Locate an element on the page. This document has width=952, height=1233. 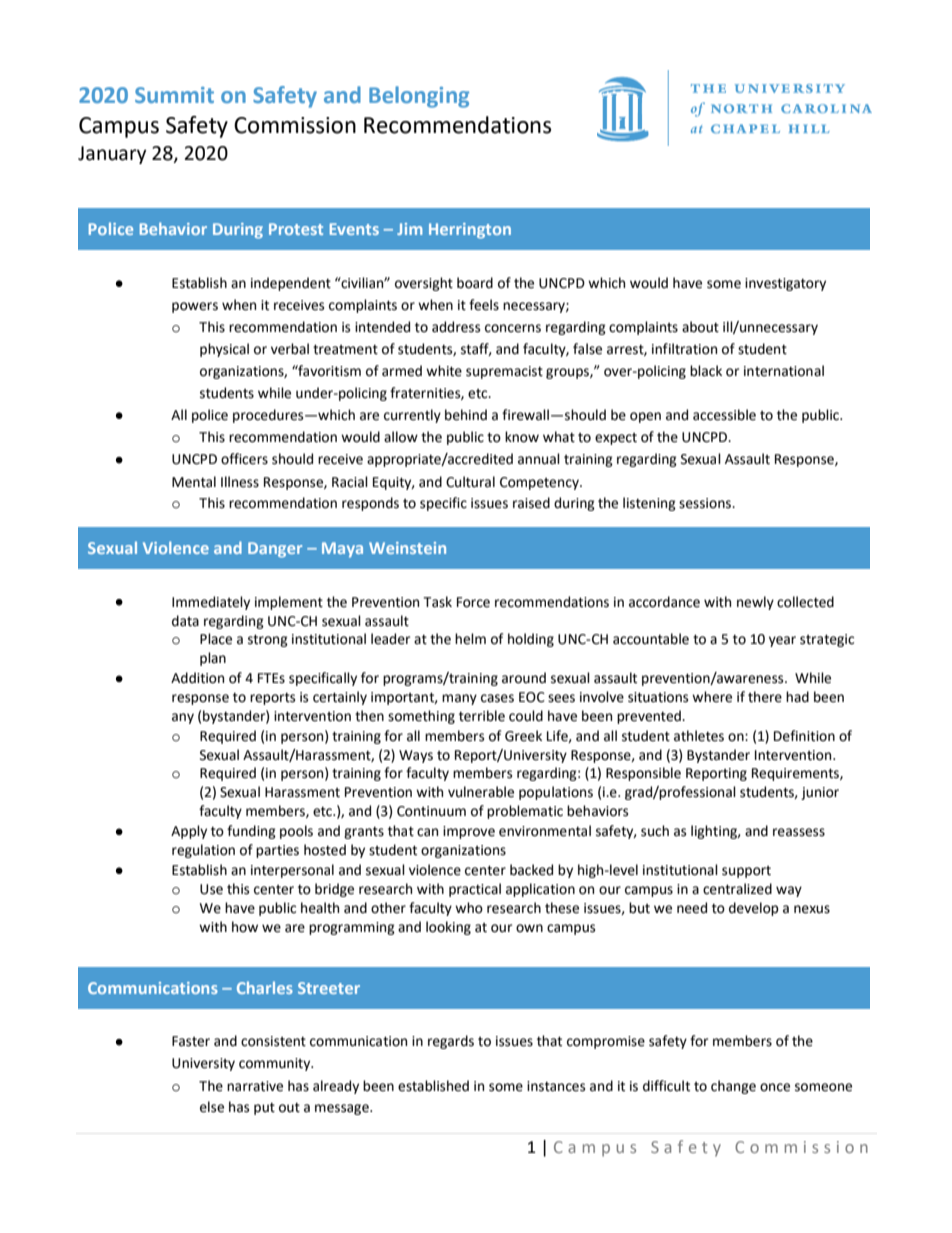
Apply is located at coordinates (189, 832).
